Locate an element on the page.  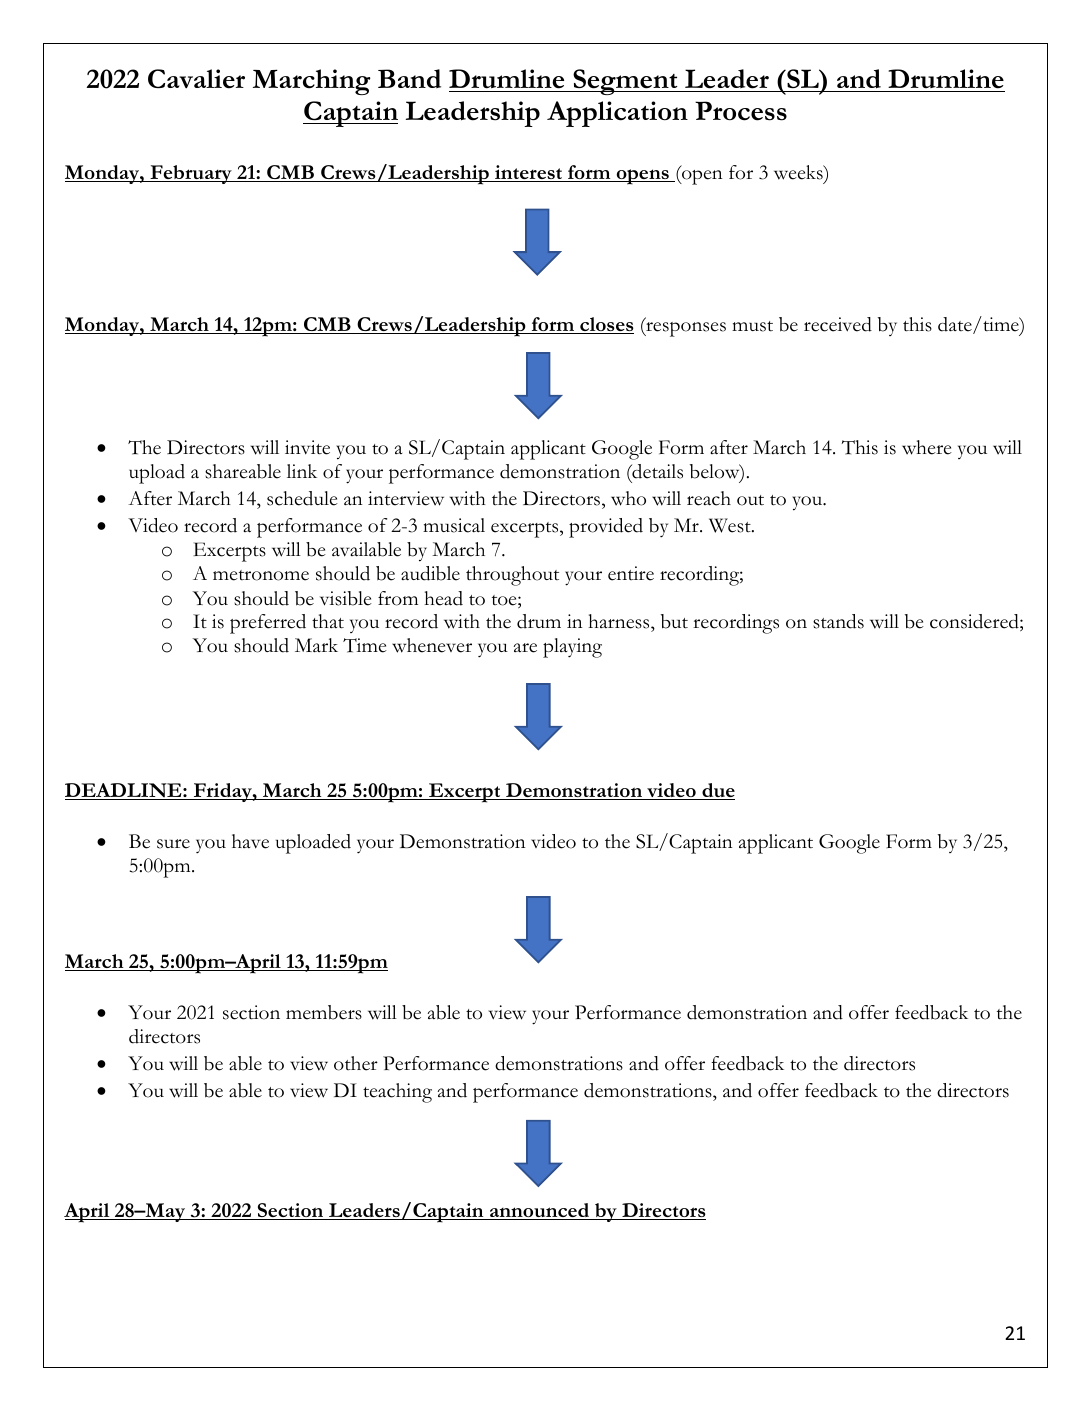
teaching is located at coordinates (397, 1093).
